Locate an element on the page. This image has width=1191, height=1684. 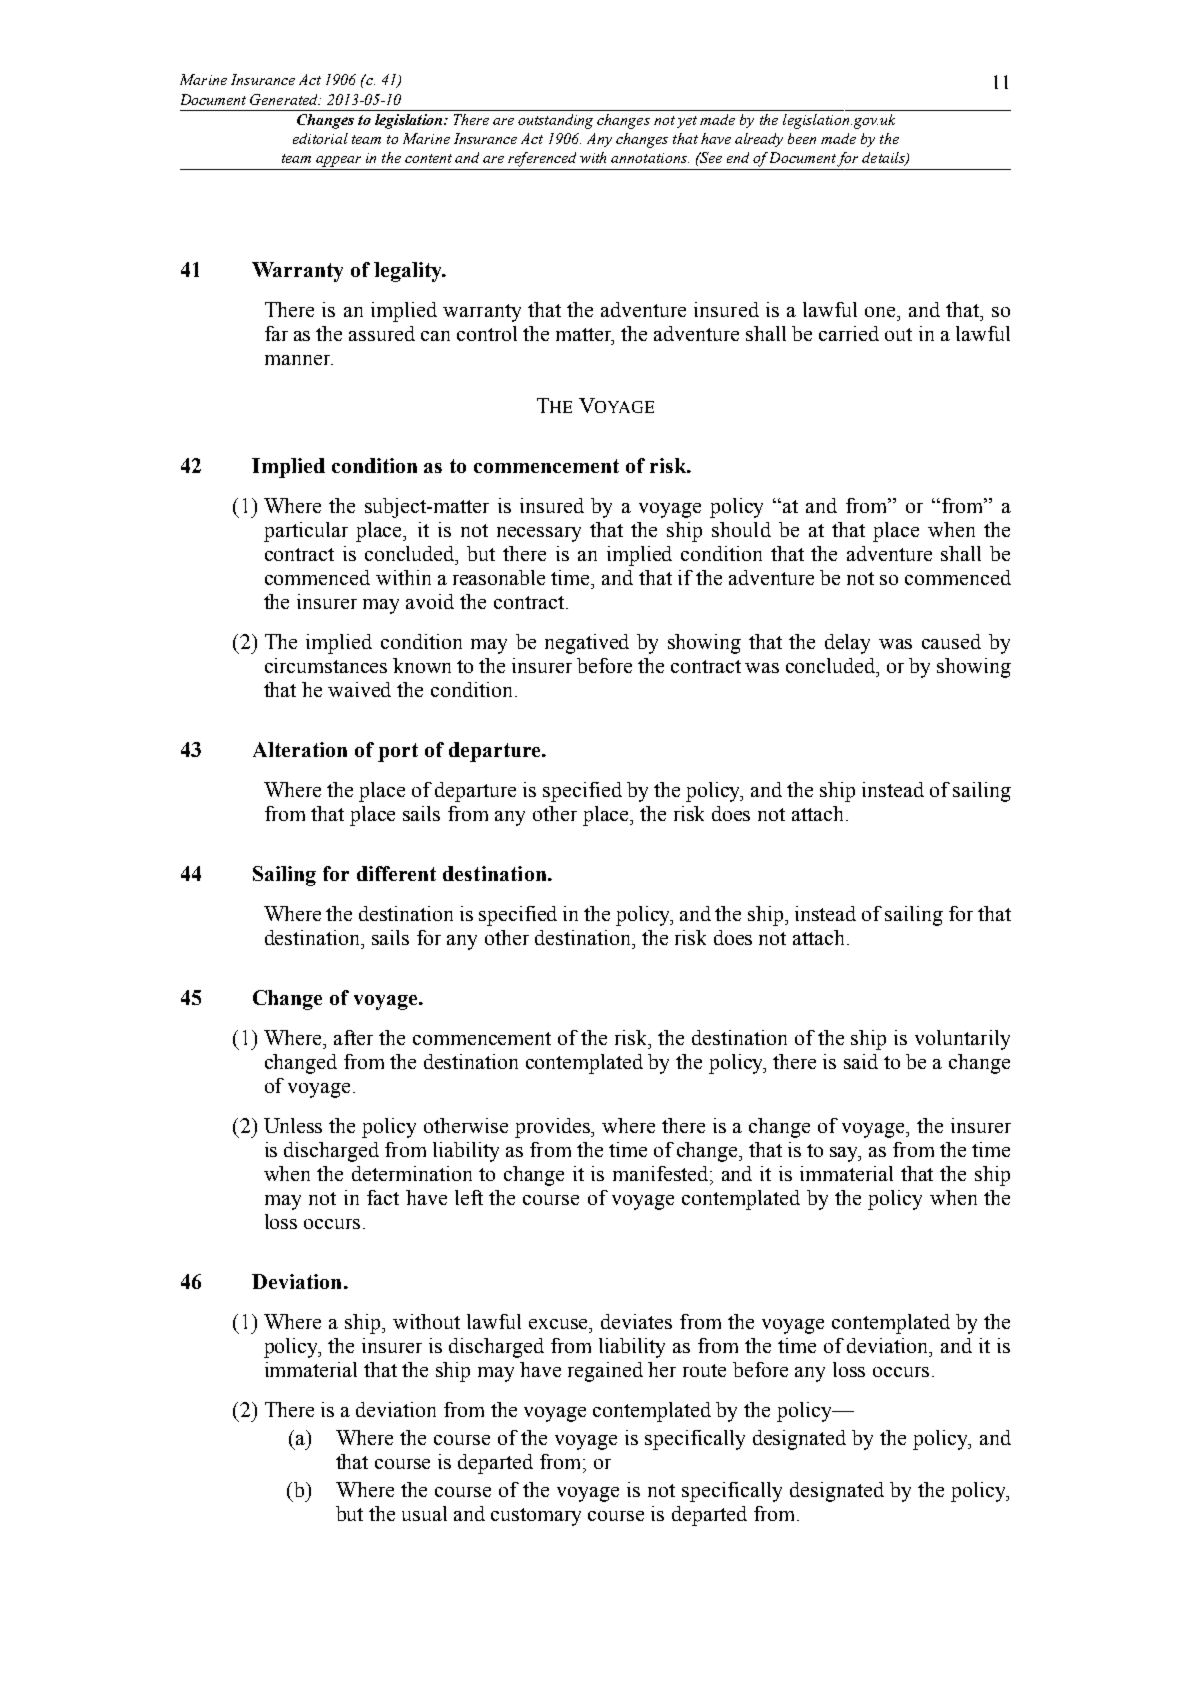
appear is located at coordinates (338, 161).
